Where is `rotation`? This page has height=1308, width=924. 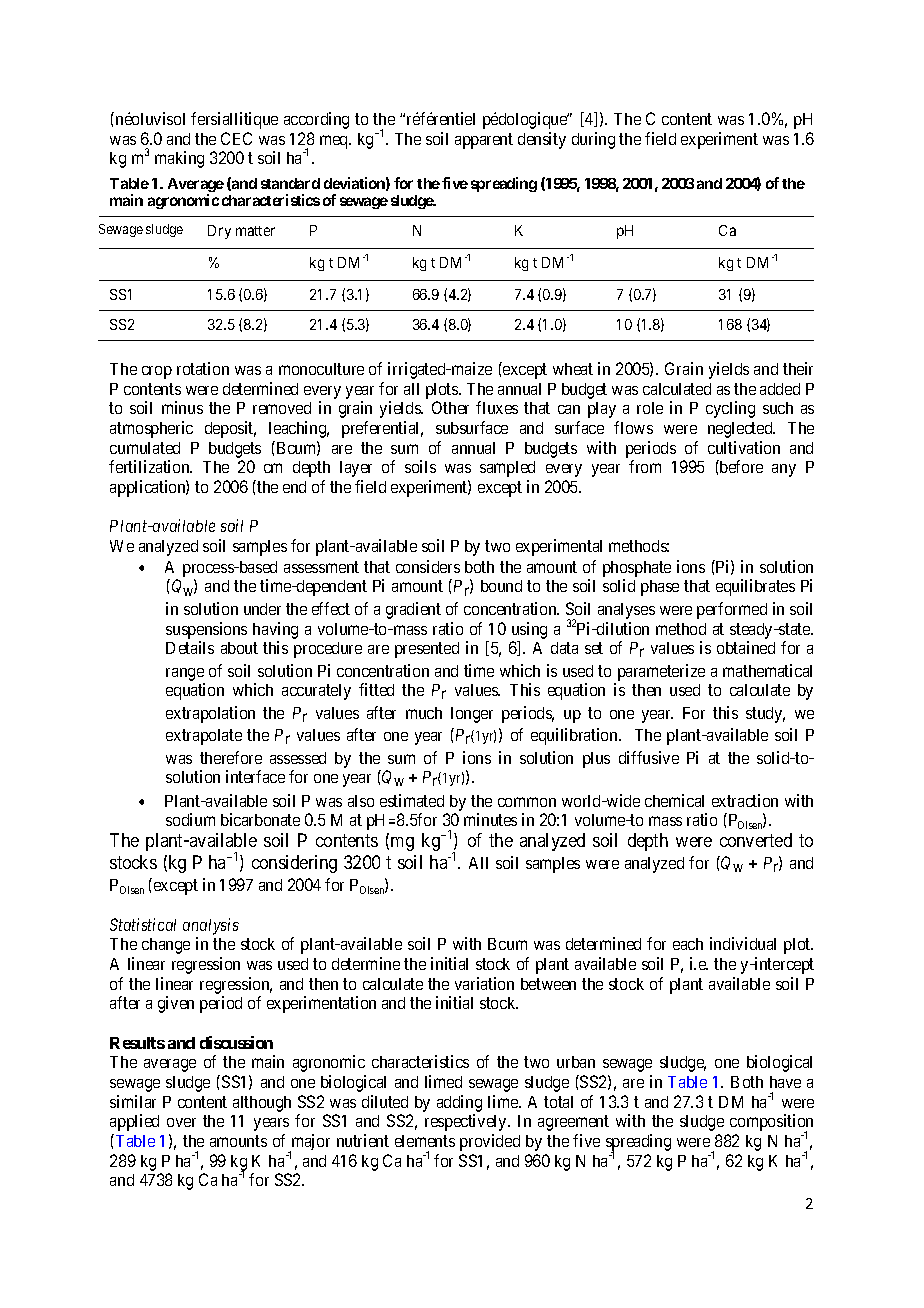 rotation is located at coordinates (203, 368).
